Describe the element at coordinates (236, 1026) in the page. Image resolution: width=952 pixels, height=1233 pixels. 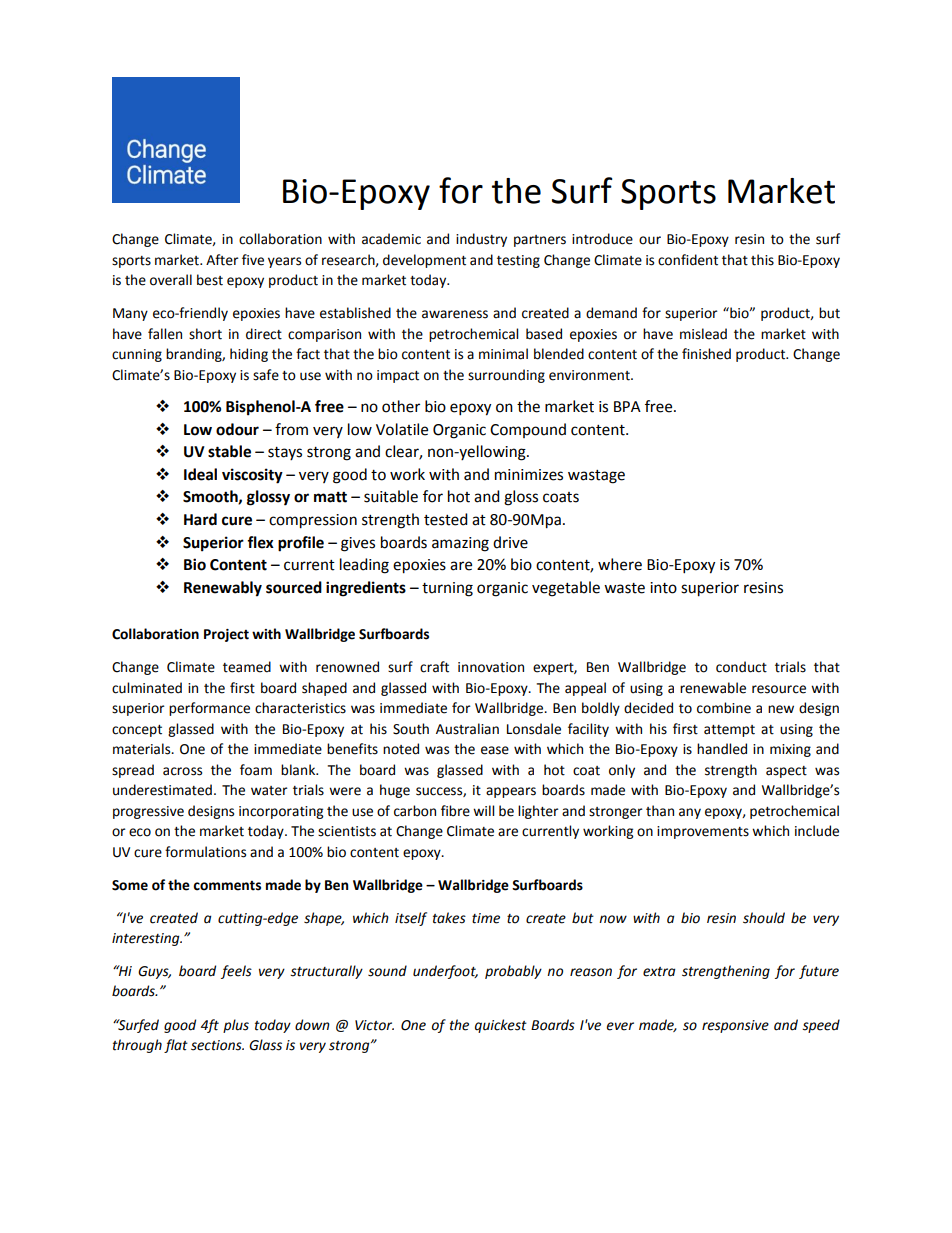
I see `plus` at that location.
